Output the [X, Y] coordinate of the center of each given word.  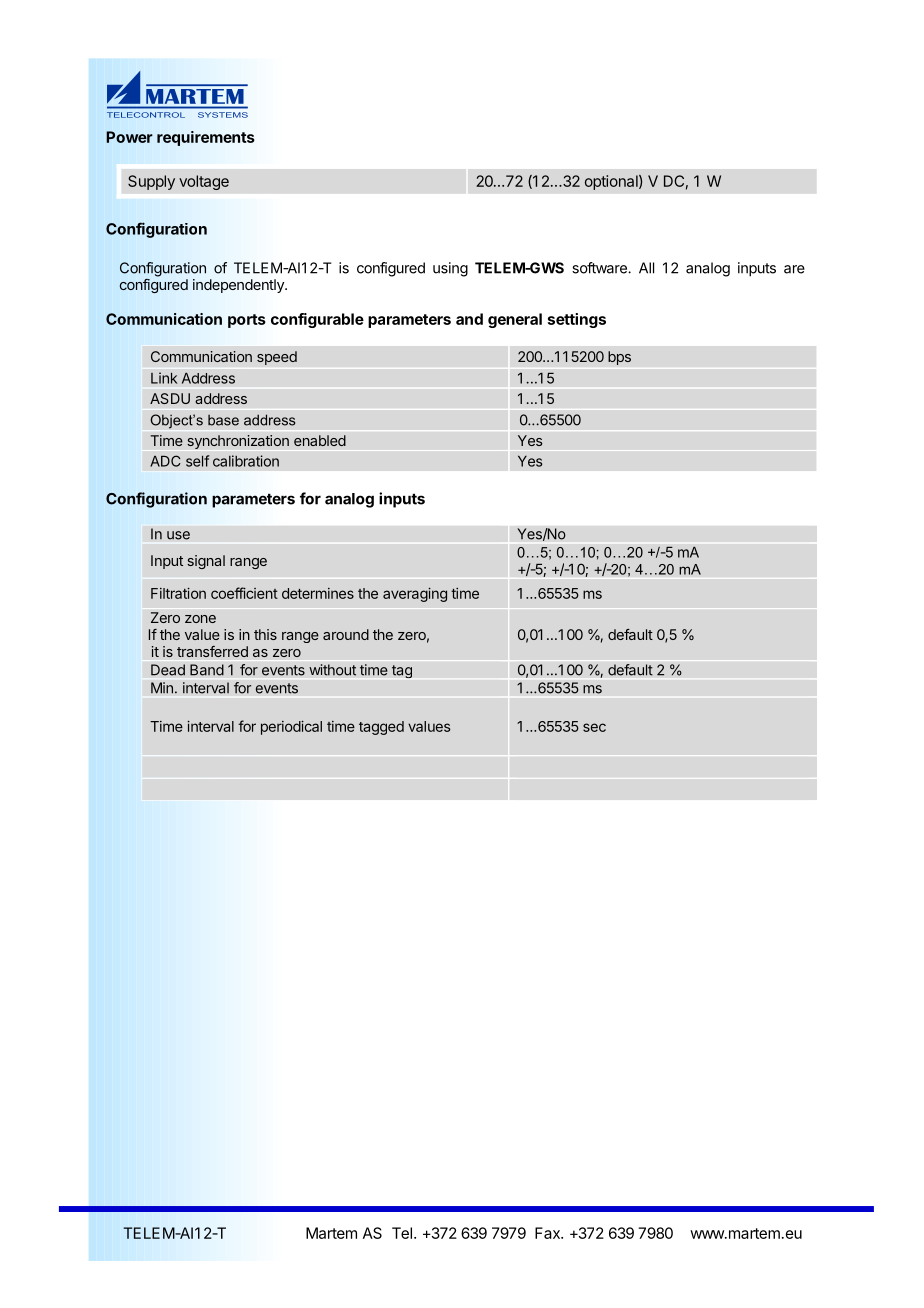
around [346, 634]
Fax [548, 1233]
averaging [415, 594]
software [600, 268]
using [450, 269]
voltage [204, 182]
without [332, 670]
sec [594, 727]
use [178, 535]
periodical [291, 727]
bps [619, 358]
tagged [381, 728]
